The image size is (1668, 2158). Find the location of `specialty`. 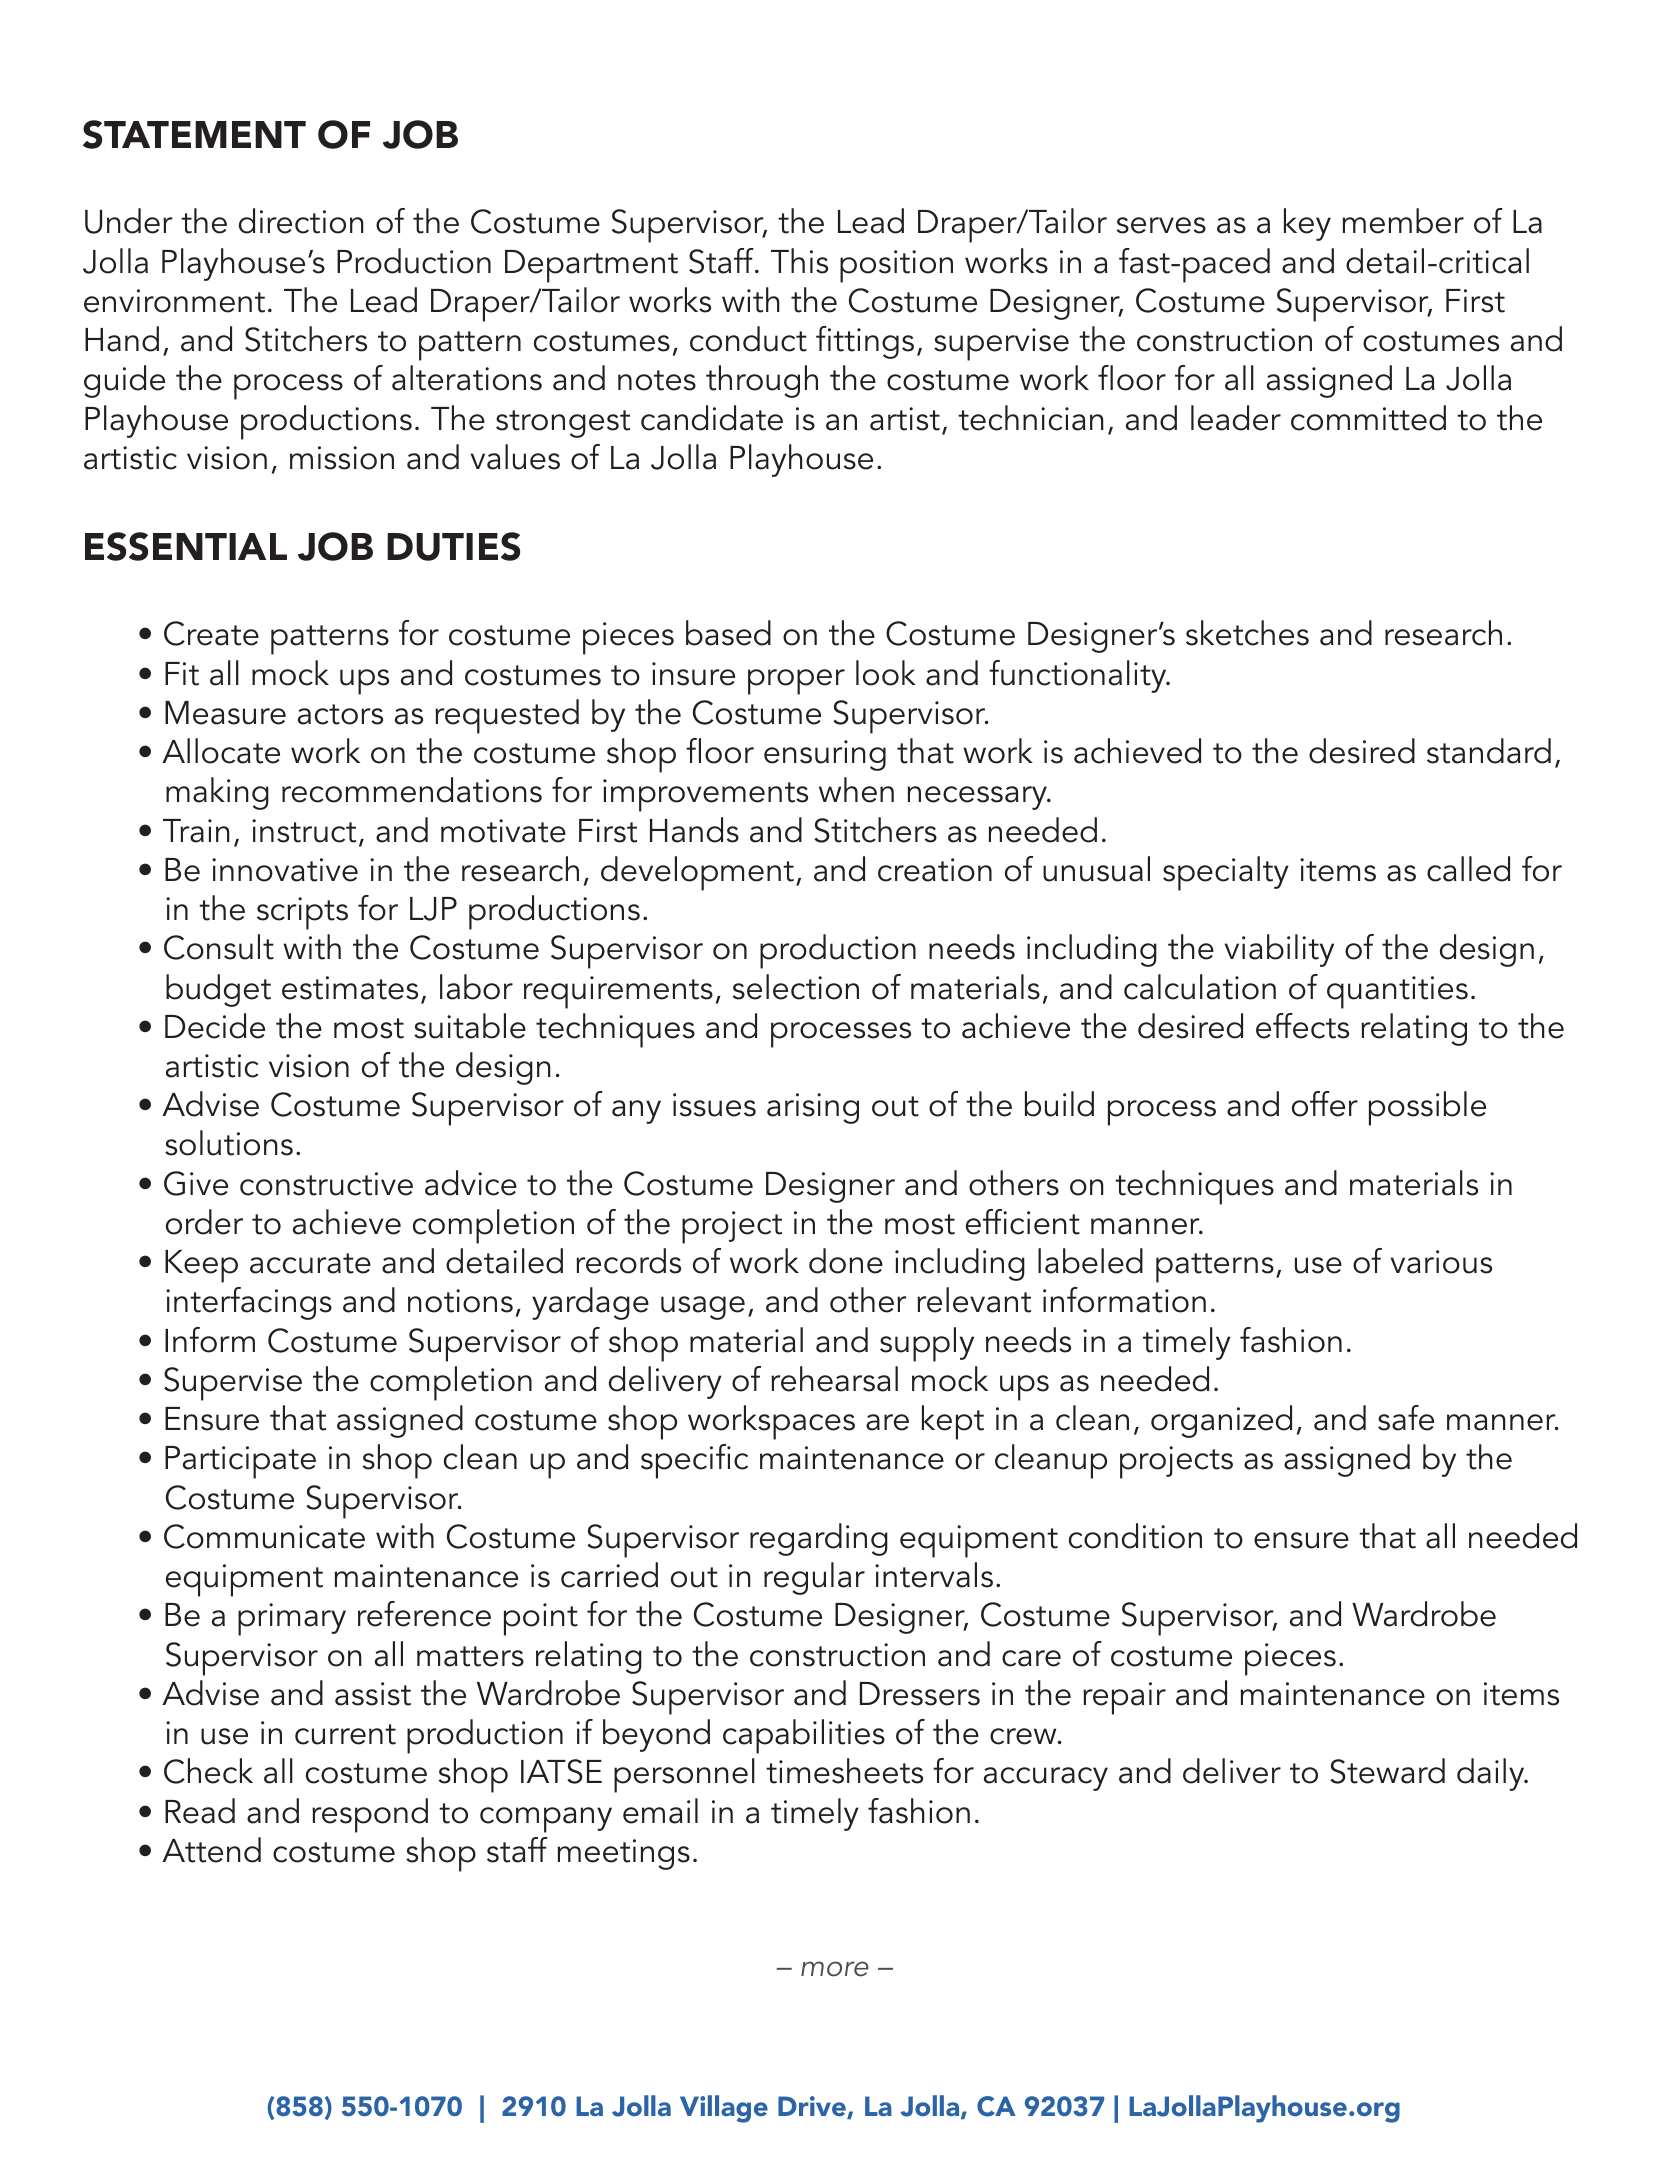

specialty is located at coordinates (1226, 873).
